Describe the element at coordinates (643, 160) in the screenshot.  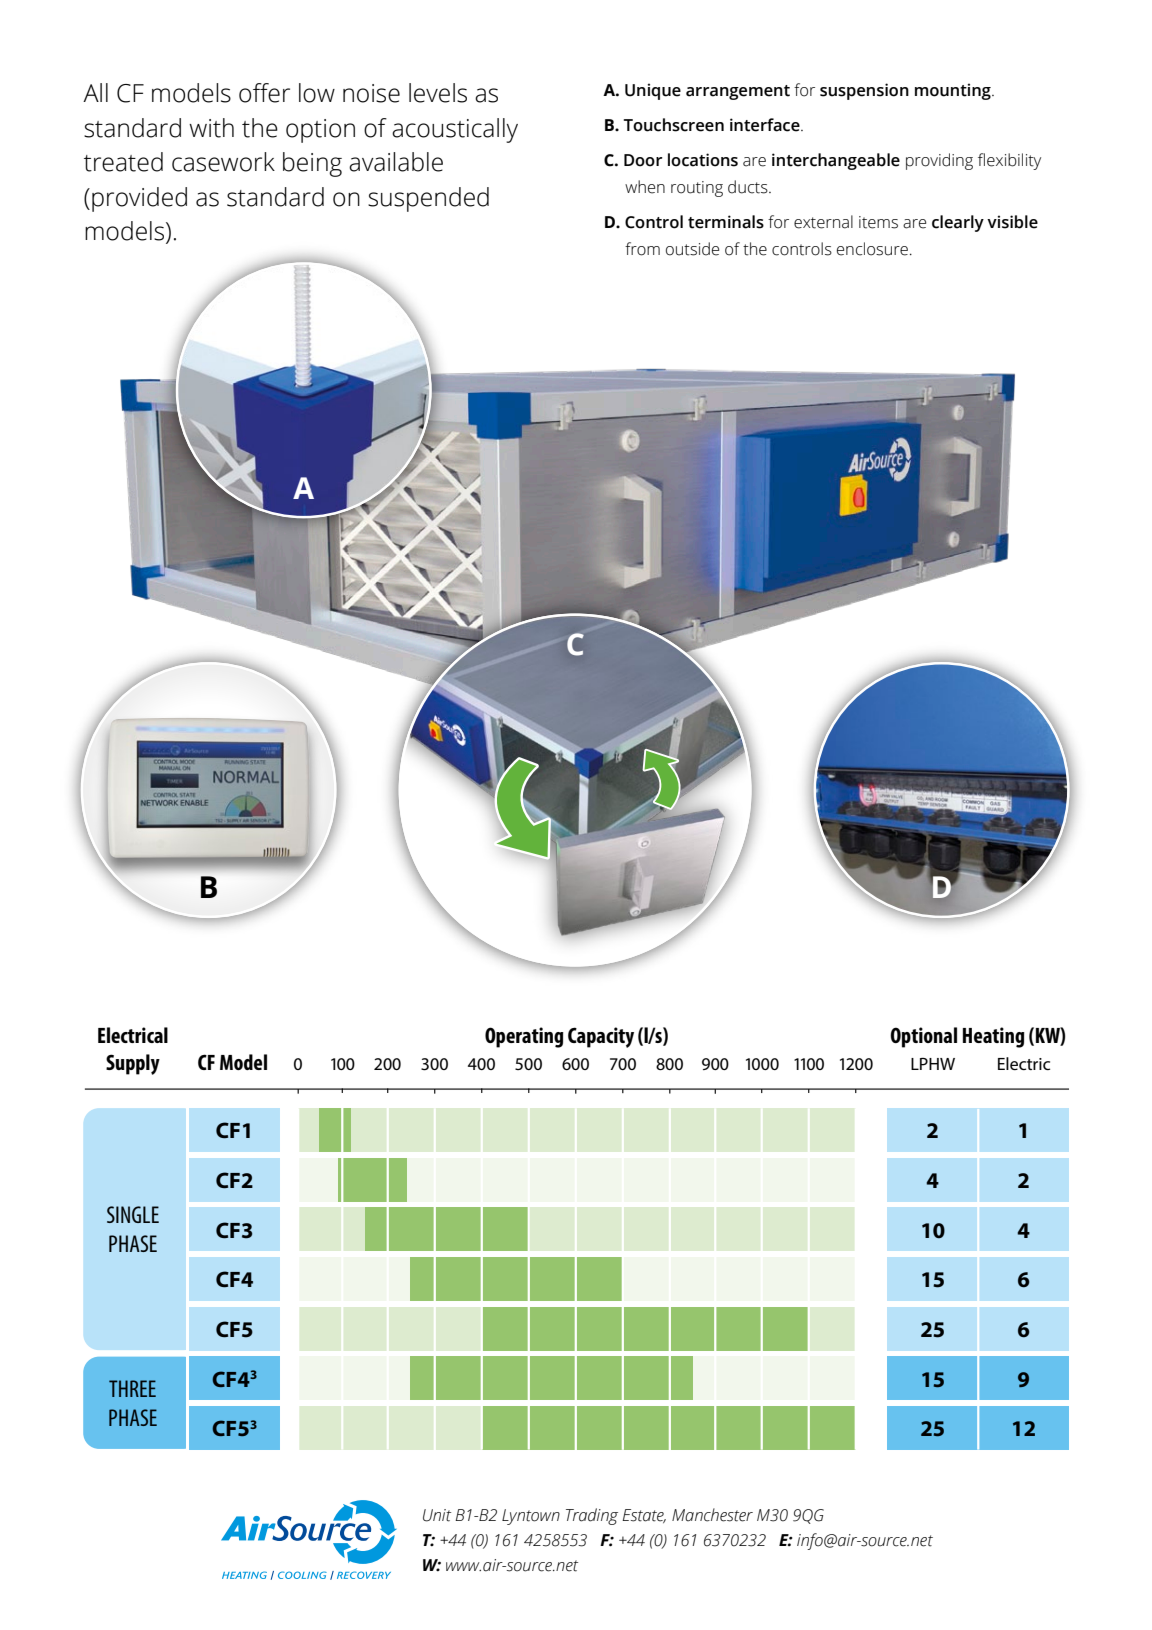
I see `Door` at that location.
